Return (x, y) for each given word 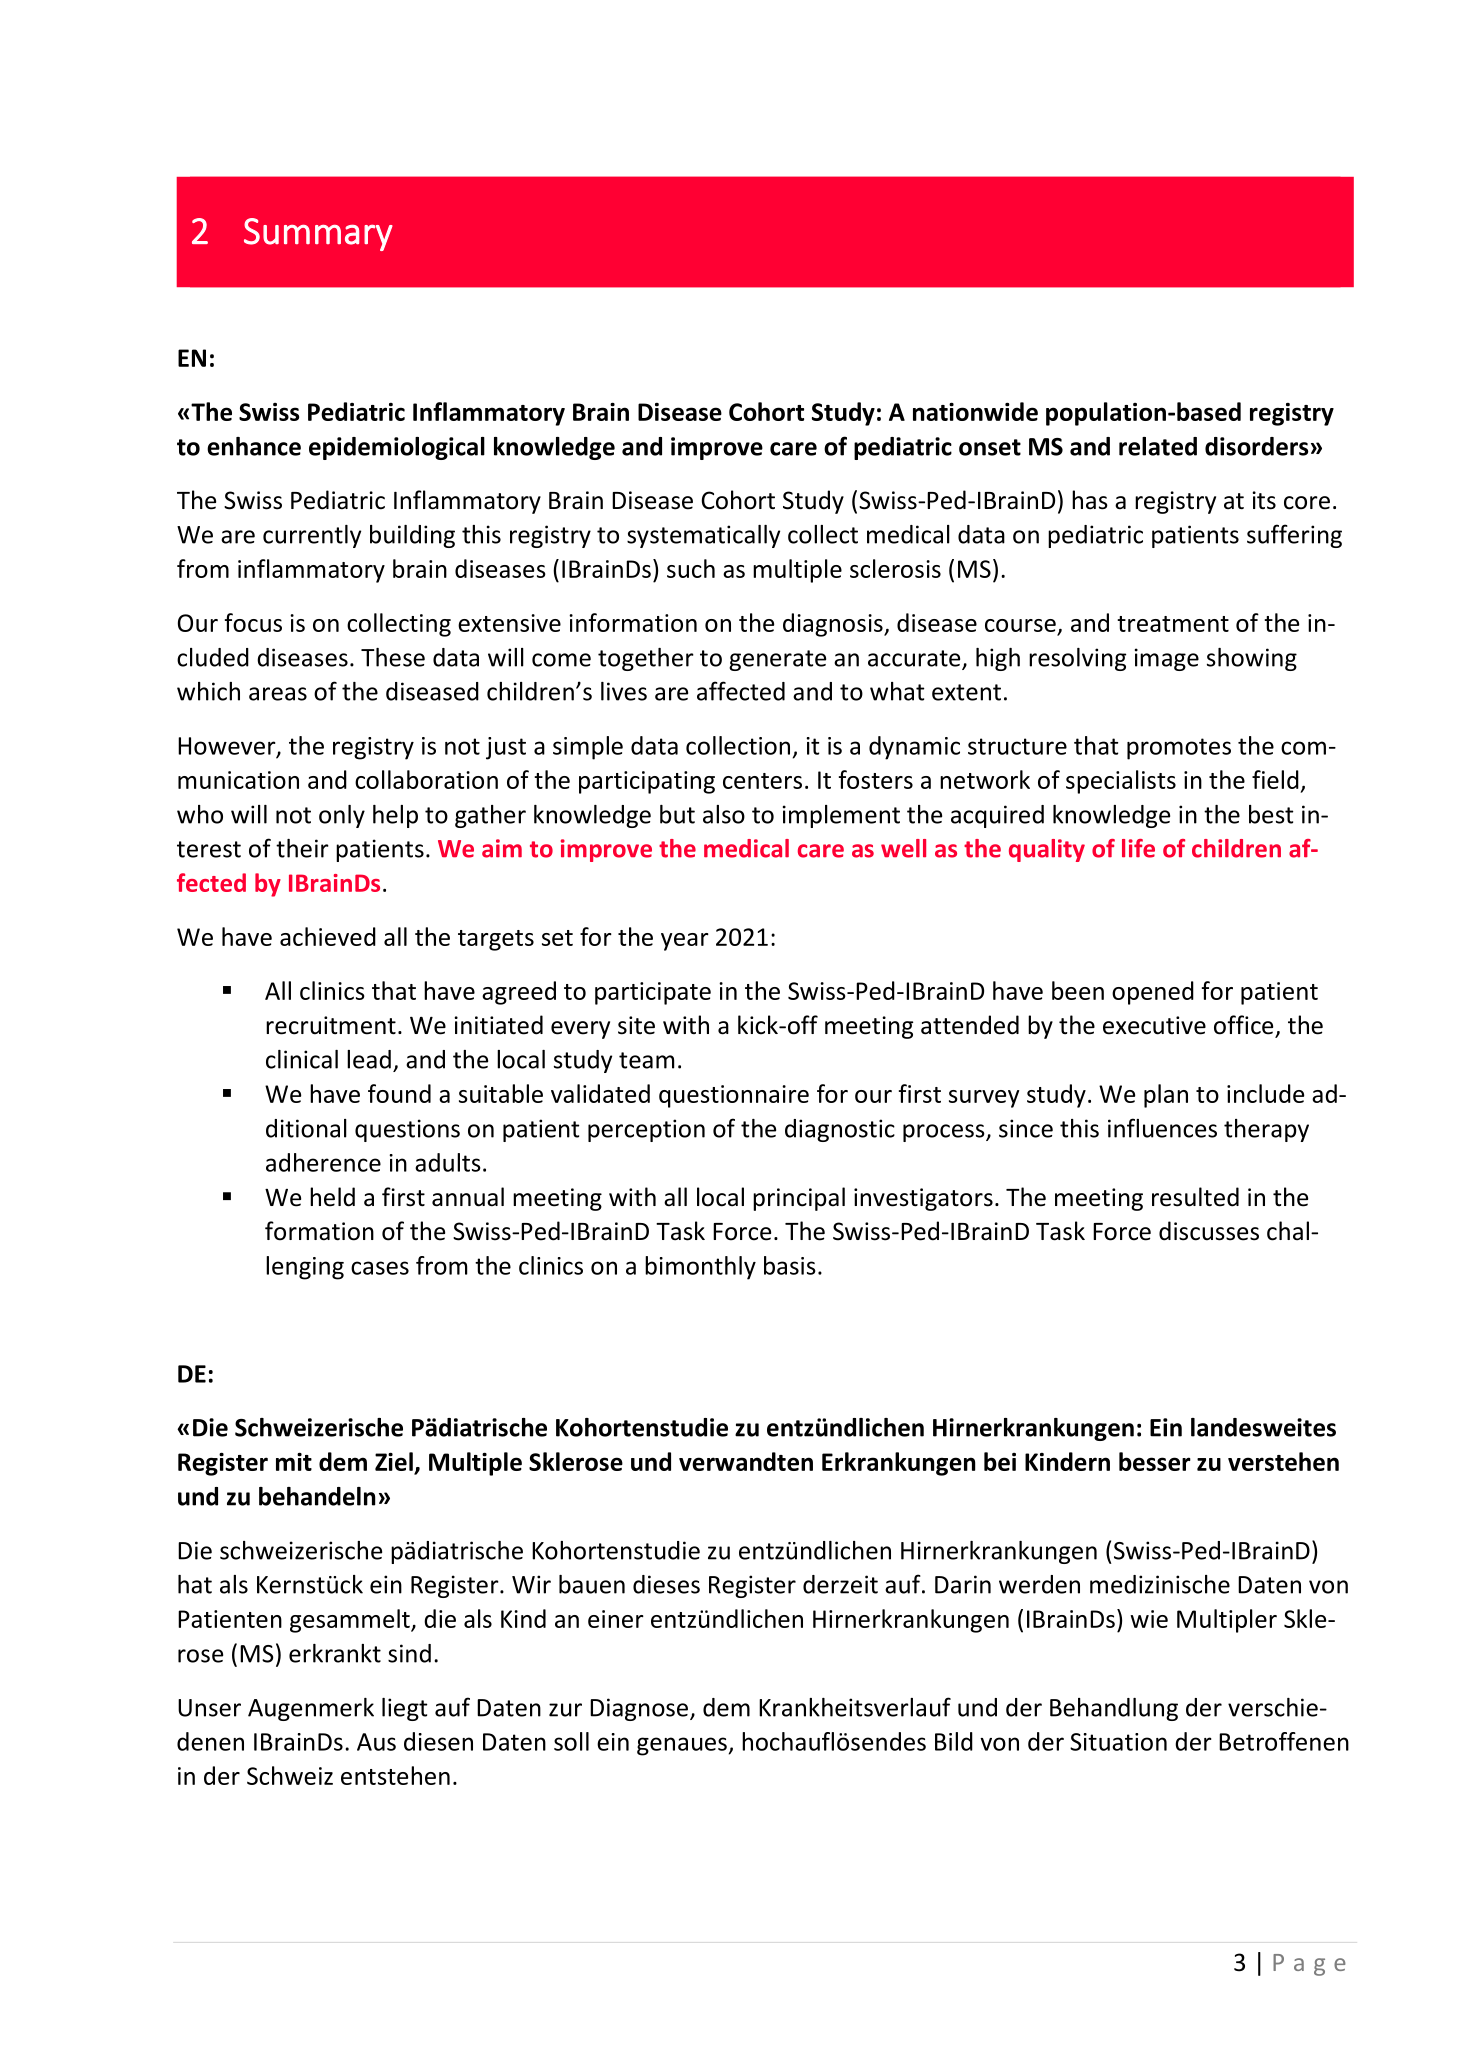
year (685, 942)
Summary (318, 234)
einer (616, 1619)
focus (253, 622)
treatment (1173, 624)
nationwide (975, 411)
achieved (328, 936)
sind (409, 1653)
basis (790, 1265)
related (1158, 446)
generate (777, 660)
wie (1149, 1619)
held (332, 1197)
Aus (376, 1742)
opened (1153, 993)
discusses (1209, 1231)
